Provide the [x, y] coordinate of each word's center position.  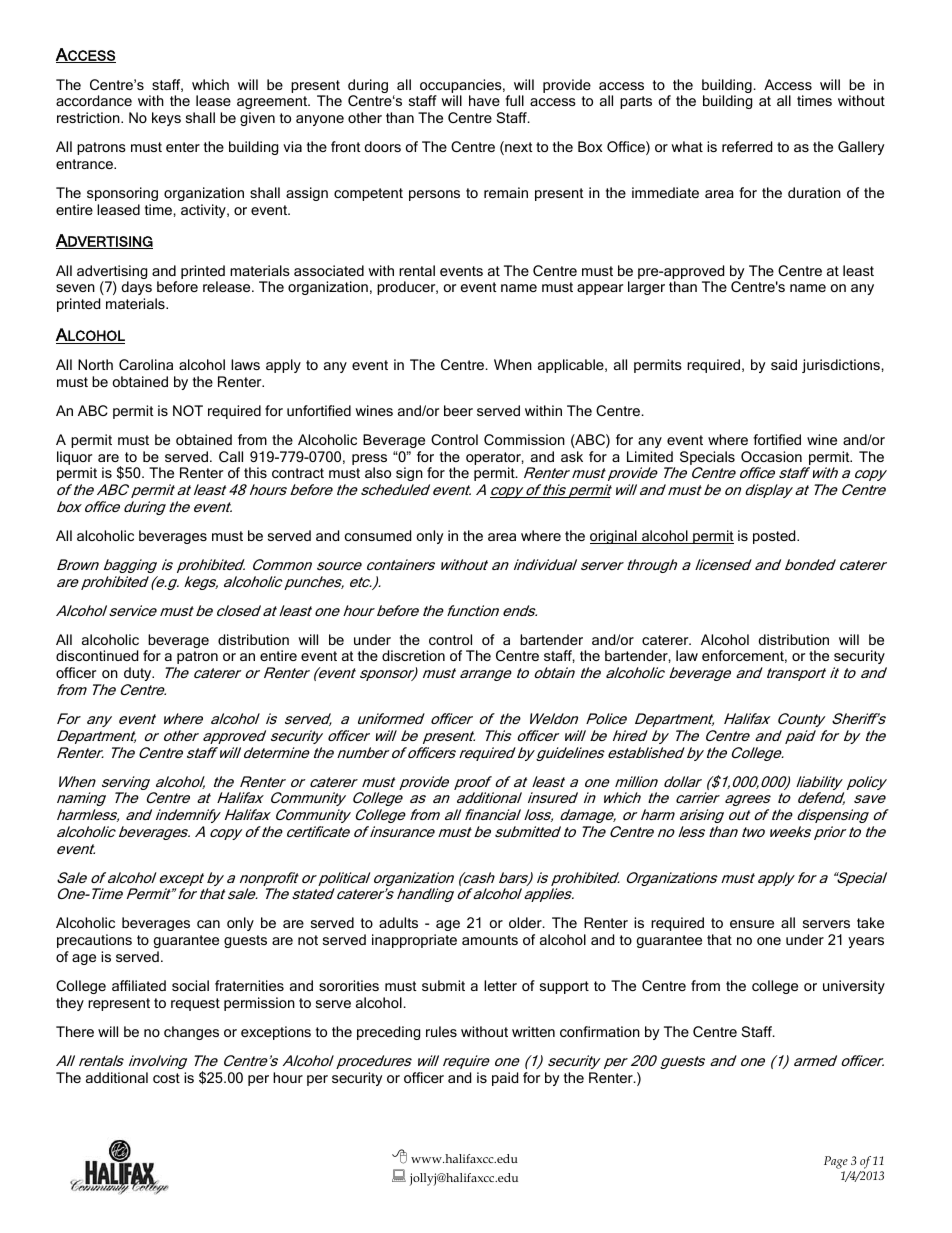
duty [139, 674]
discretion [413, 655]
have [484, 100]
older [526, 922]
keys [166, 119]
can [208, 924]
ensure [752, 924]
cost [166, 1078]
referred [747, 146]
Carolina [146, 364]
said [784, 364]
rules [441, 1031]
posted [775, 537]
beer [458, 410]
